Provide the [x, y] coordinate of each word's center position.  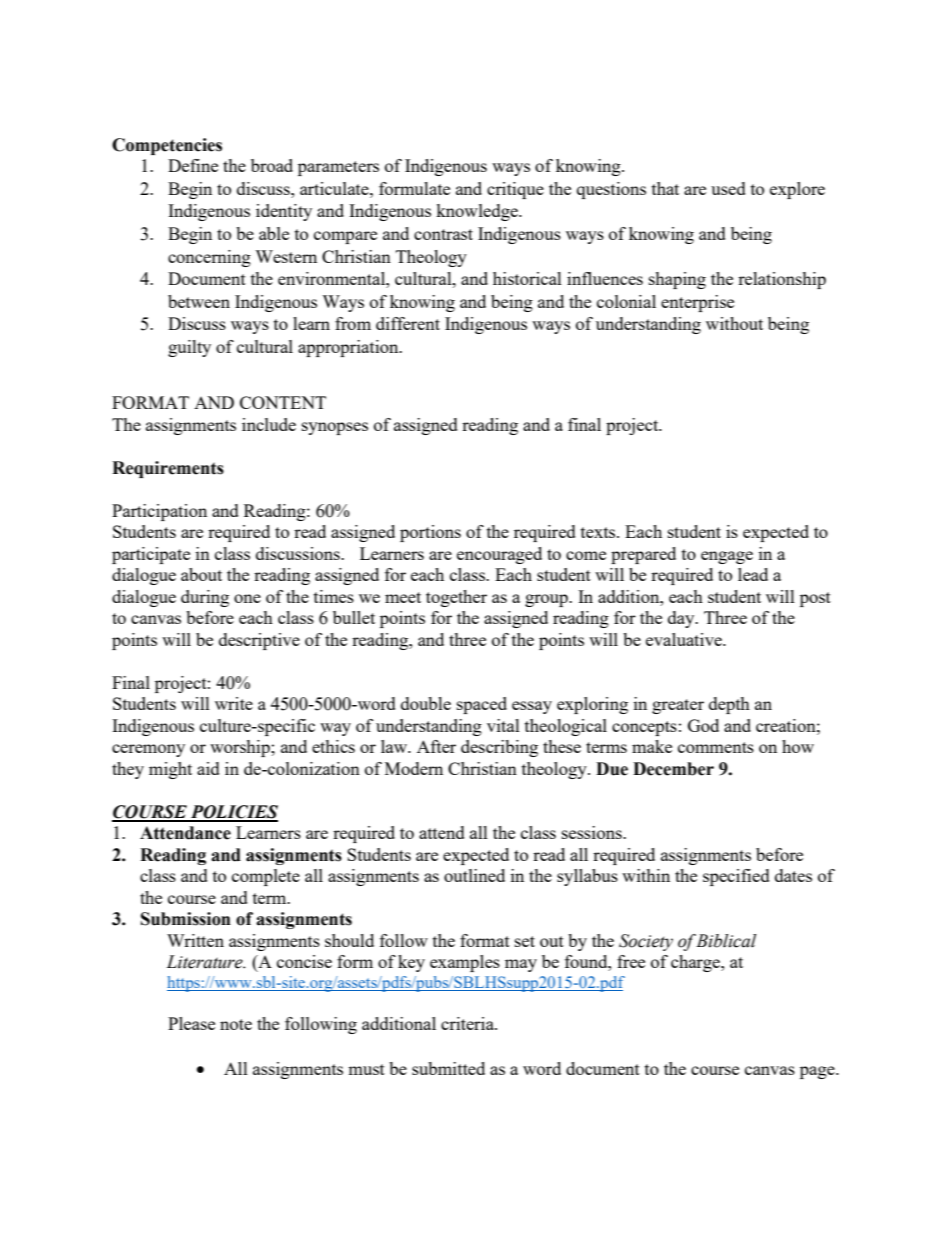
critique [515, 190]
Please [191, 1023]
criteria [468, 1023]
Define [193, 165]
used [728, 188]
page [818, 1072]
